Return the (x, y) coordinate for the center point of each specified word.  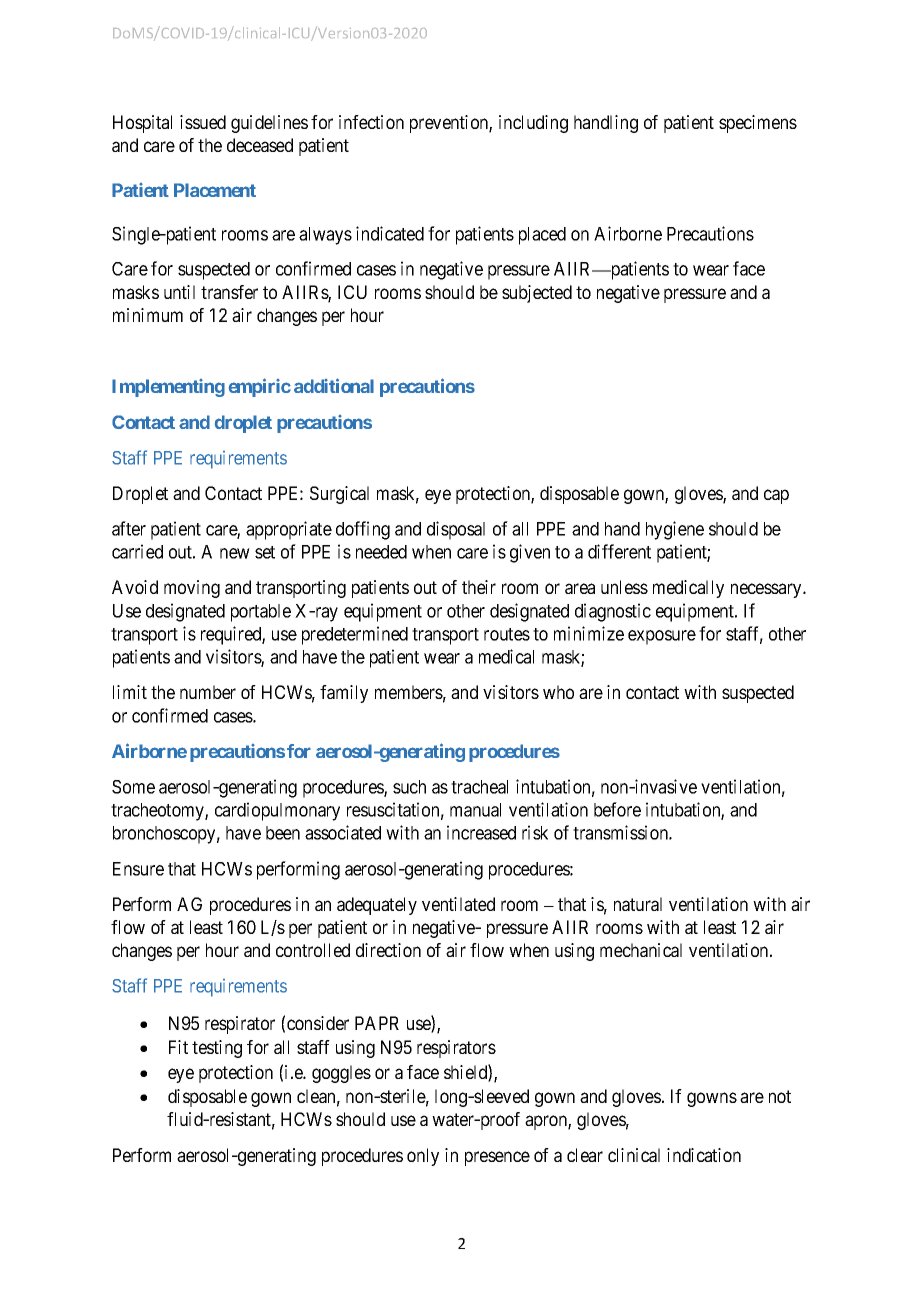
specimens (758, 124)
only (423, 1157)
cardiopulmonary (277, 811)
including (533, 124)
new (235, 553)
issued (203, 122)
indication (704, 1155)
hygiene (675, 530)
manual (475, 810)
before (617, 809)
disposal (456, 530)
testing (217, 1049)
